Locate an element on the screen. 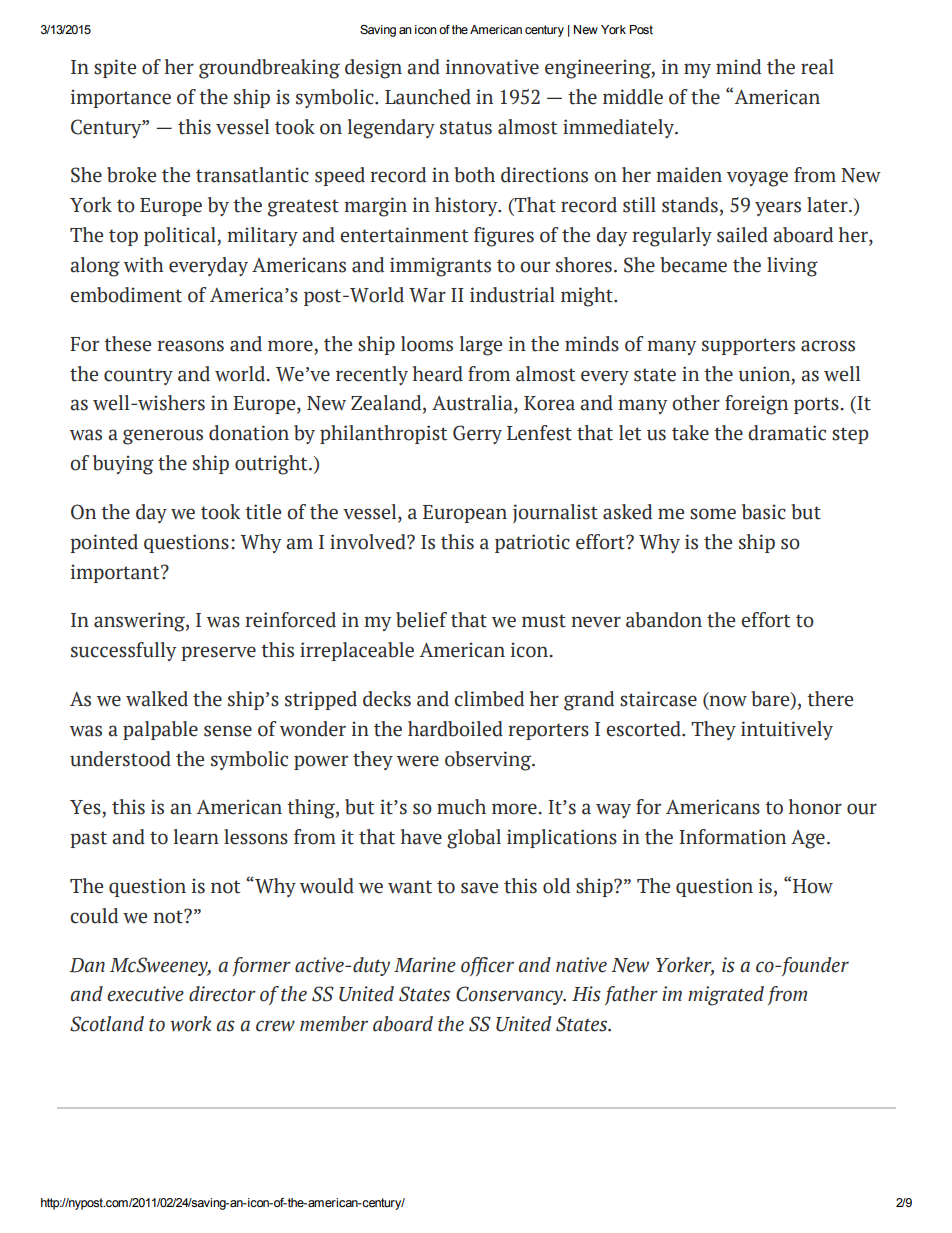  Launched is located at coordinates (428, 97).
